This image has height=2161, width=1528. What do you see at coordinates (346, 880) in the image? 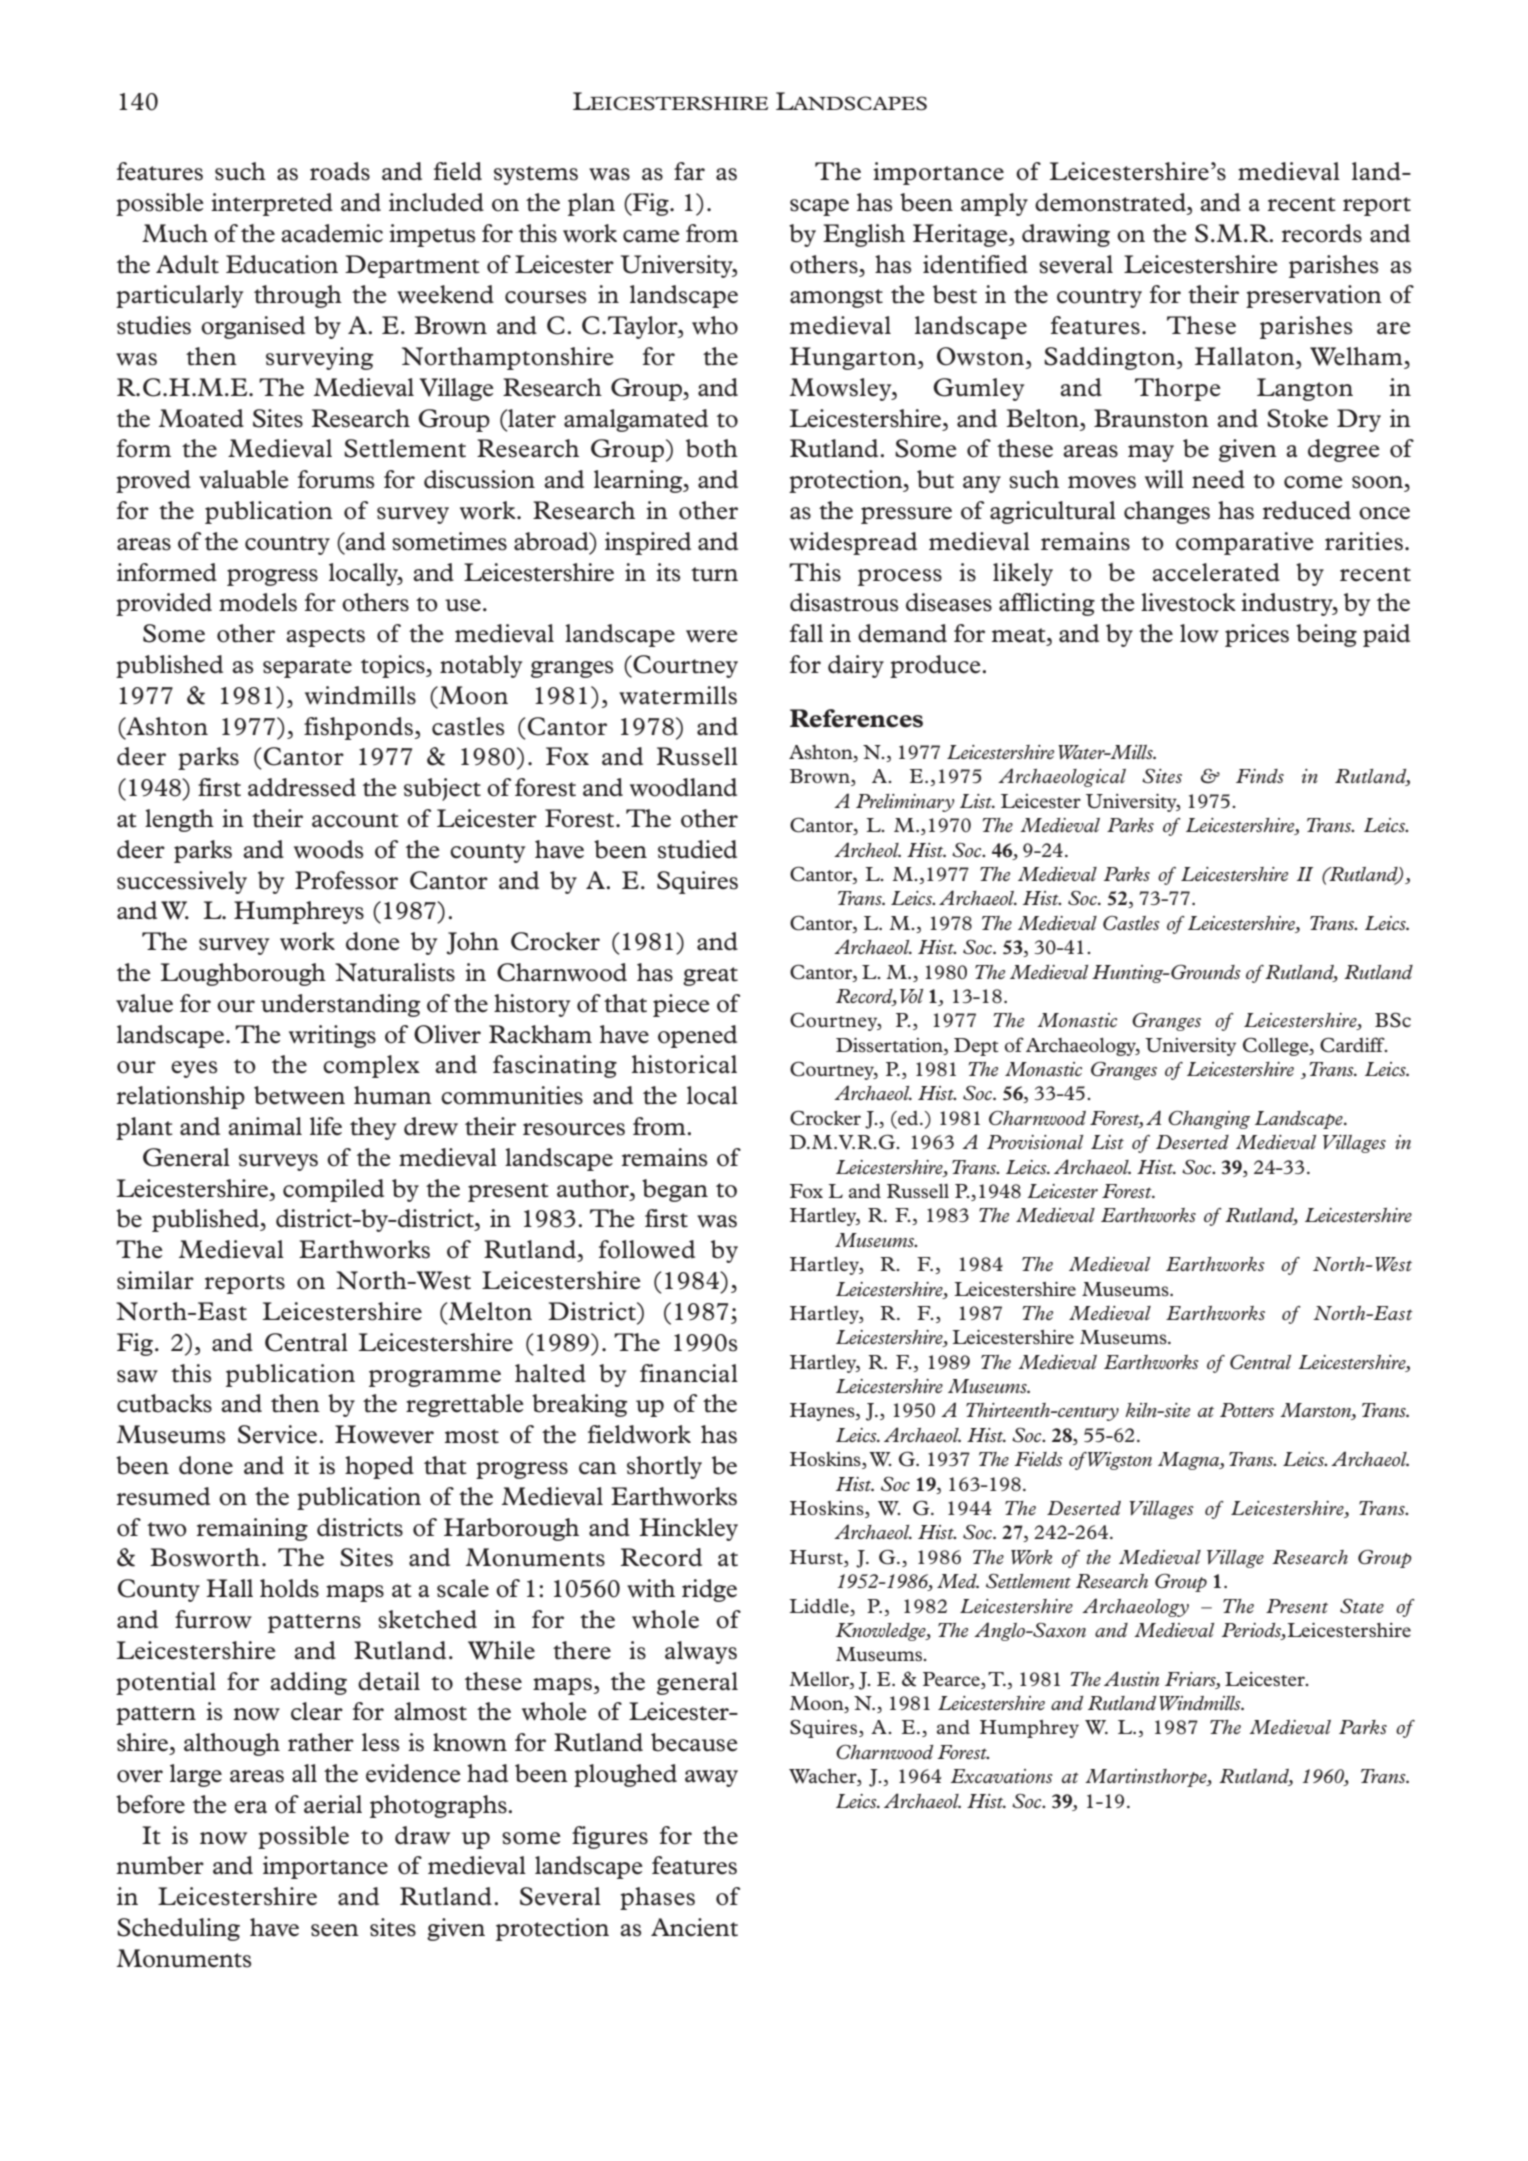
I see `Professor` at bounding box center [346, 880].
